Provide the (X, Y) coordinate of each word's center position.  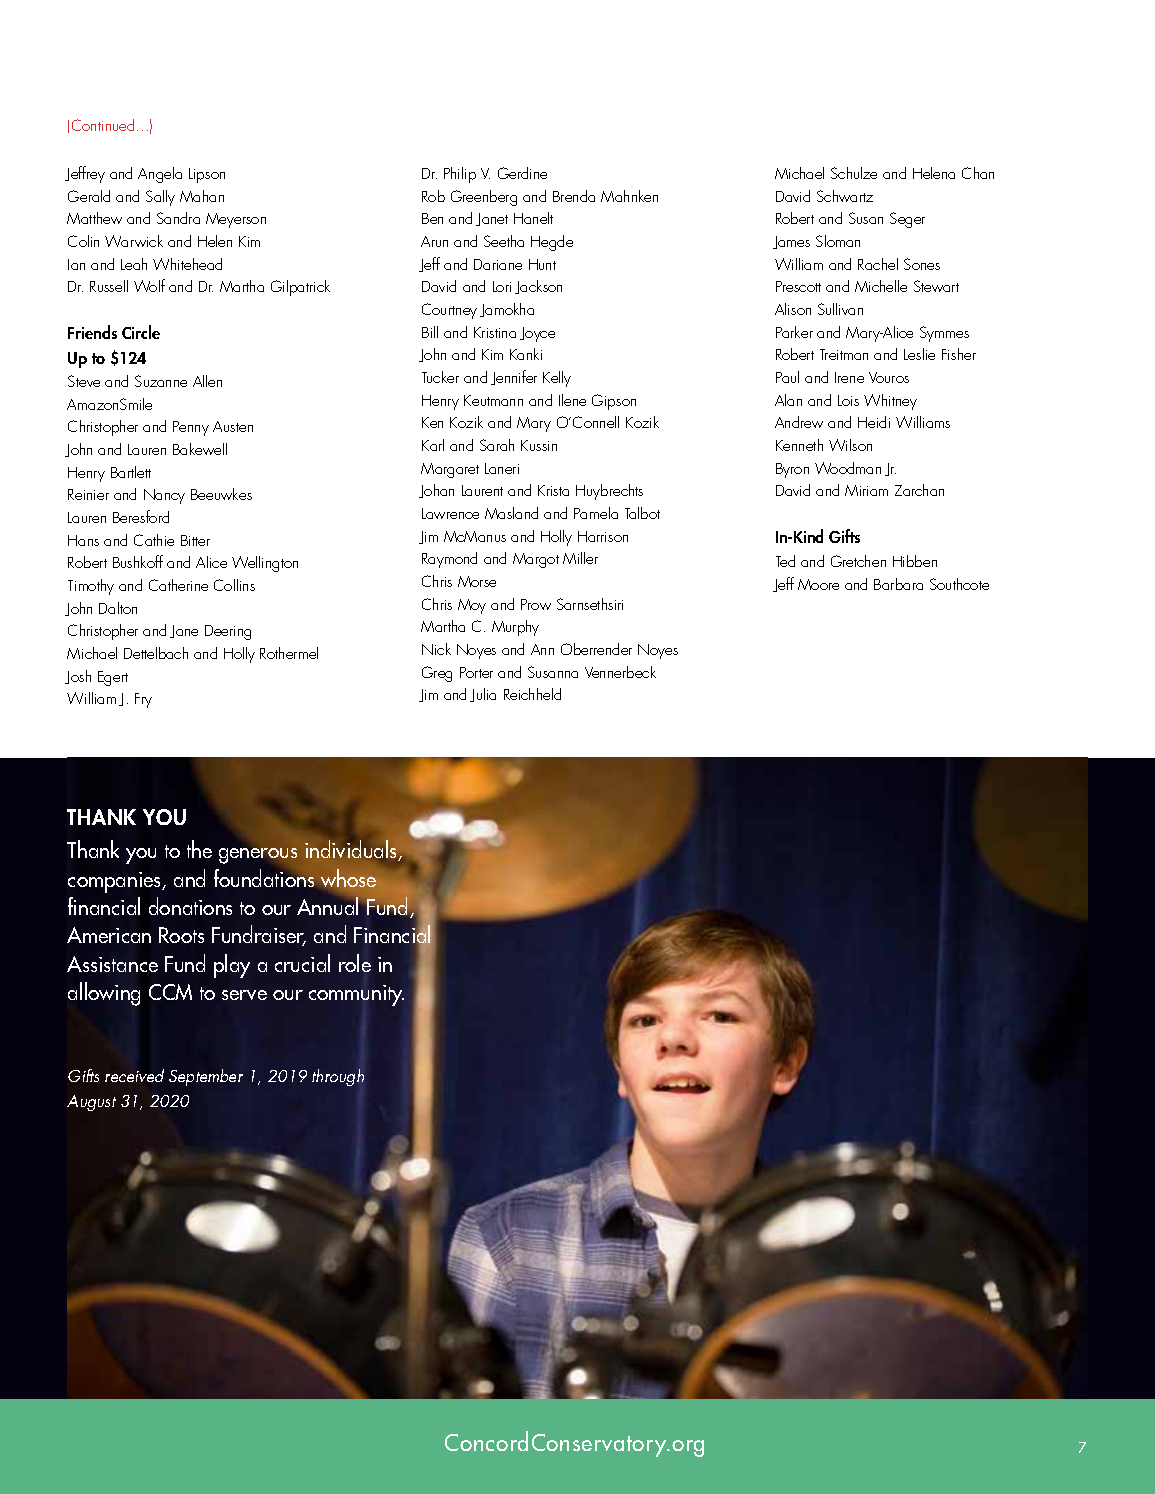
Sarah (497, 445)
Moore (818, 584)
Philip (460, 175)
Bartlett (131, 472)
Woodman (848, 468)
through (338, 1077)
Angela (160, 175)
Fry (143, 700)
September (206, 1077)
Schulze (854, 173)
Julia (483, 695)
